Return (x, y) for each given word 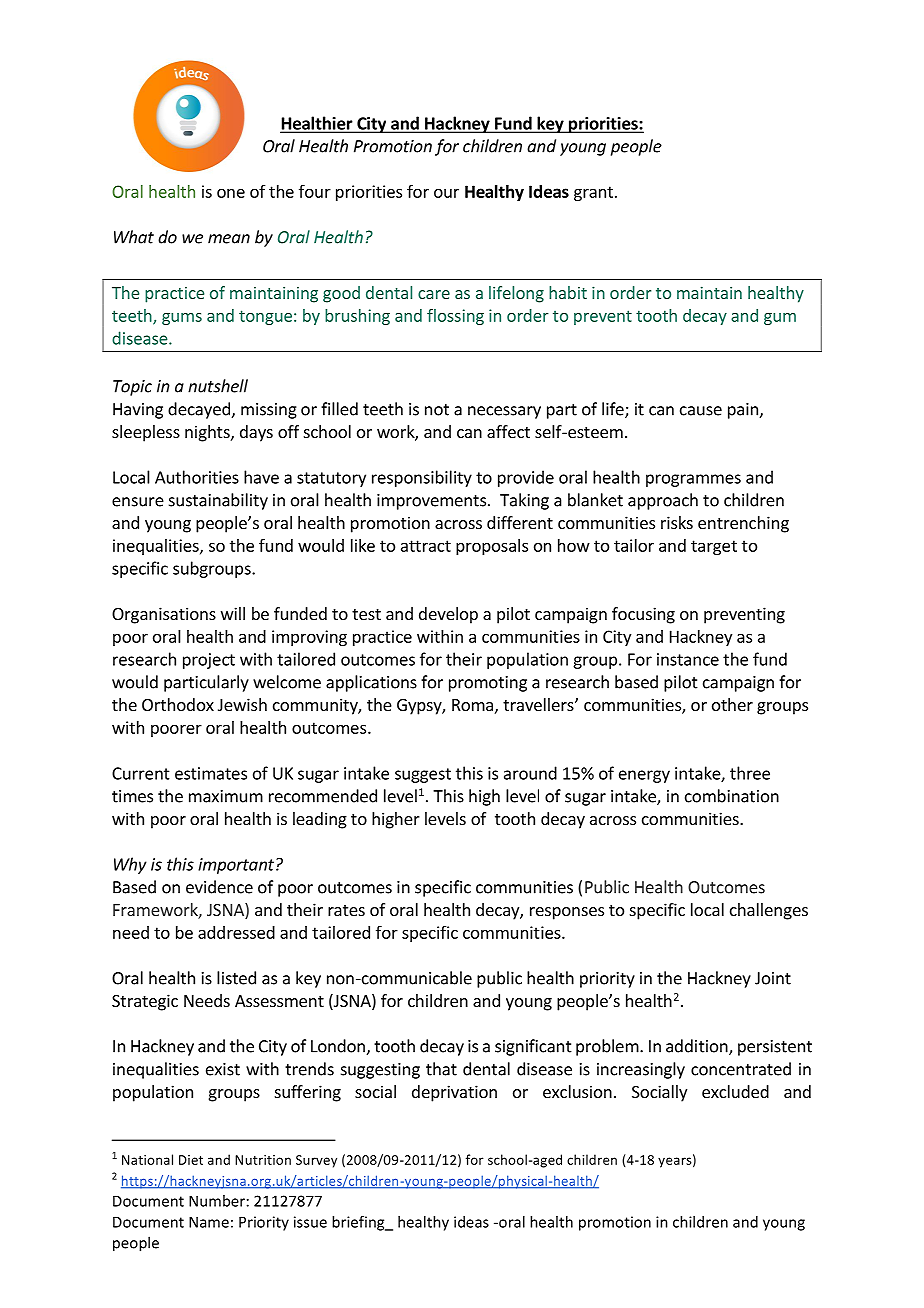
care (434, 294)
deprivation (454, 1093)
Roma (472, 705)
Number (217, 1201)
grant (593, 193)
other (732, 704)
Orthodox (178, 704)
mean (229, 239)
